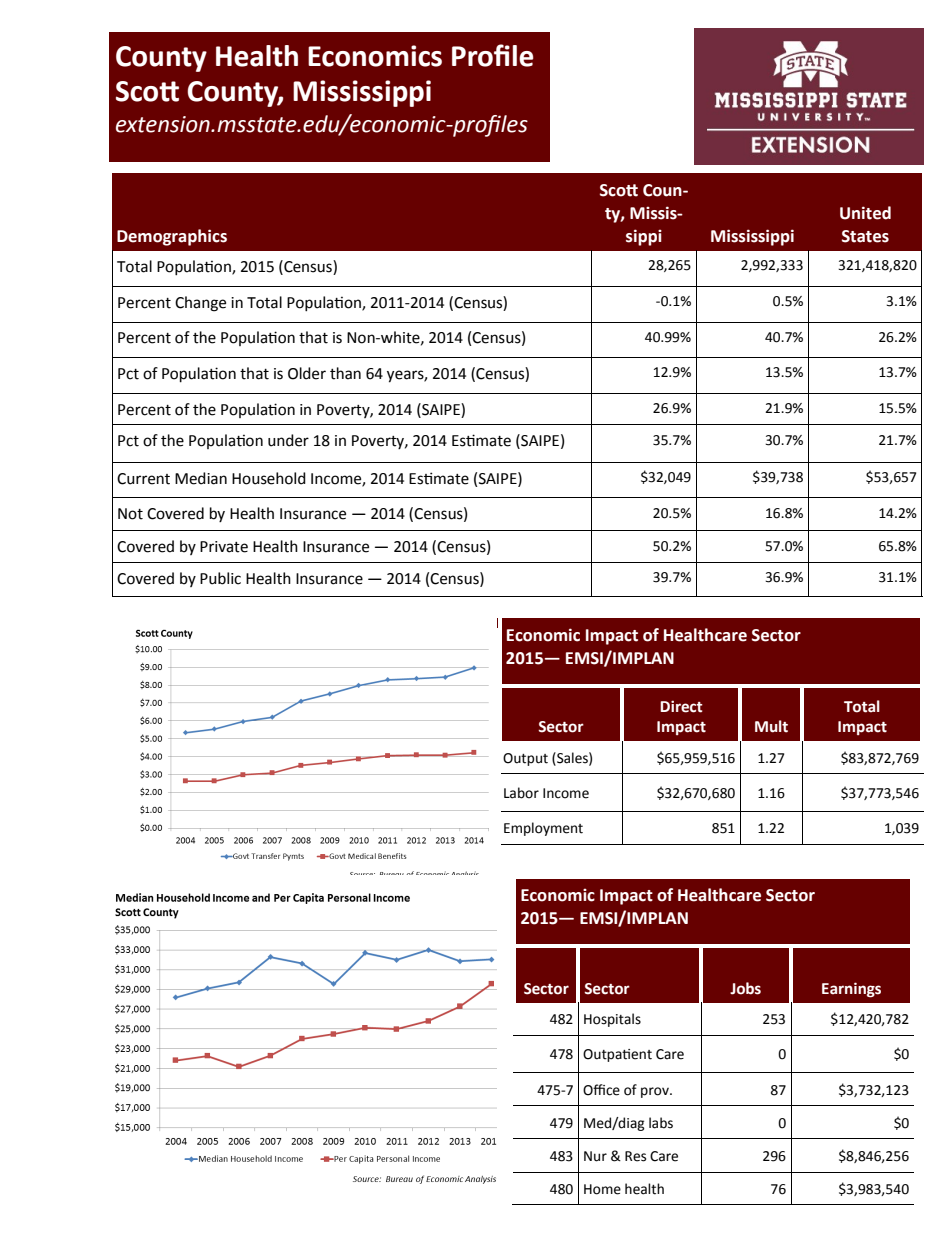 The height and width of the screenshot is (1233, 952). What do you see at coordinates (172, 237) in the screenshot?
I see `Demographics` at bounding box center [172, 237].
